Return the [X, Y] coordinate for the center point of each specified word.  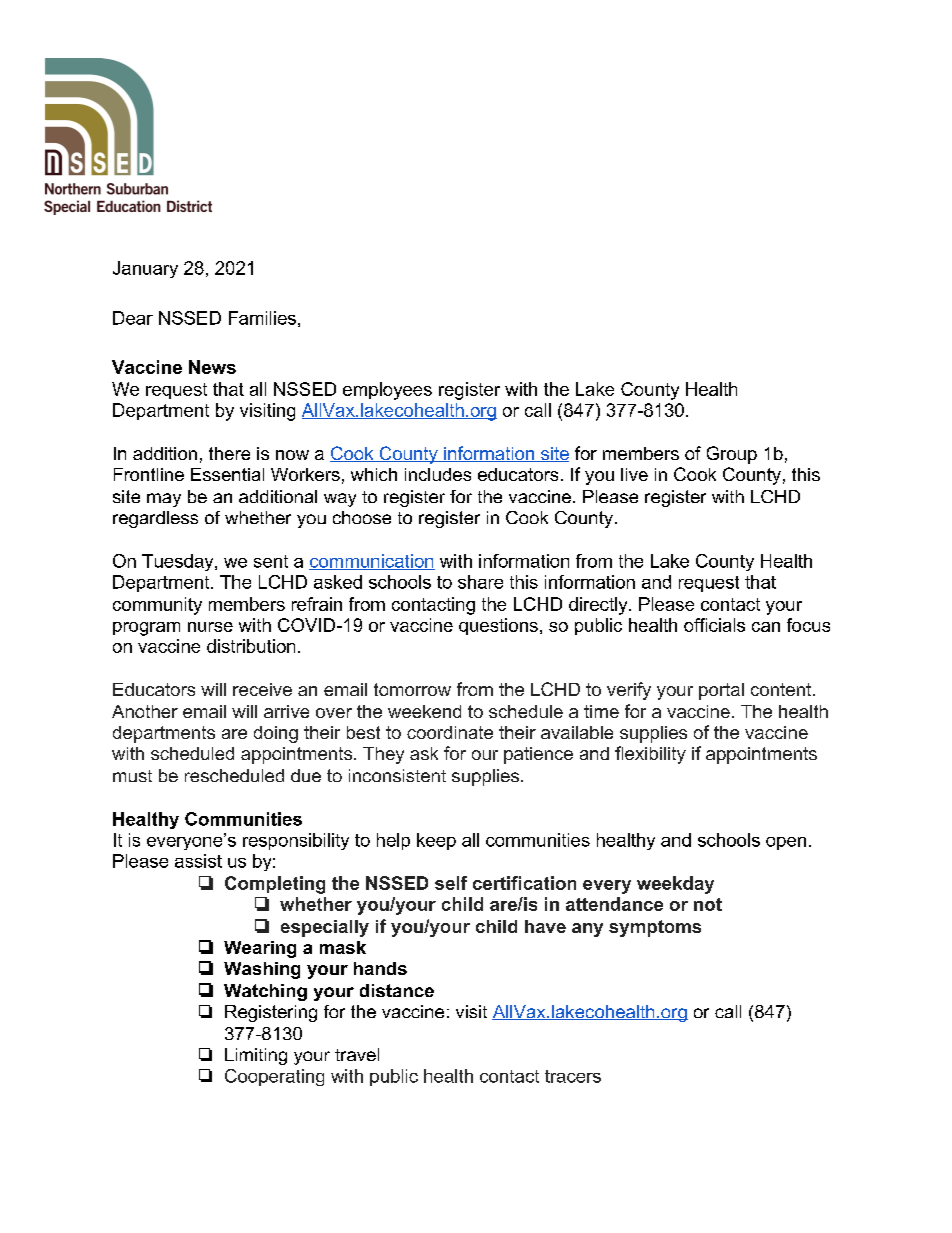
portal [721, 691]
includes [438, 474]
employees [387, 391]
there [229, 453]
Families [262, 318]
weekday [675, 885]
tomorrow [412, 689]
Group [732, 455]
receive [262, 689]
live [634, 474]
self [451, 883]
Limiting [256, 1056]
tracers [573, 1076]
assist [198, 861]
